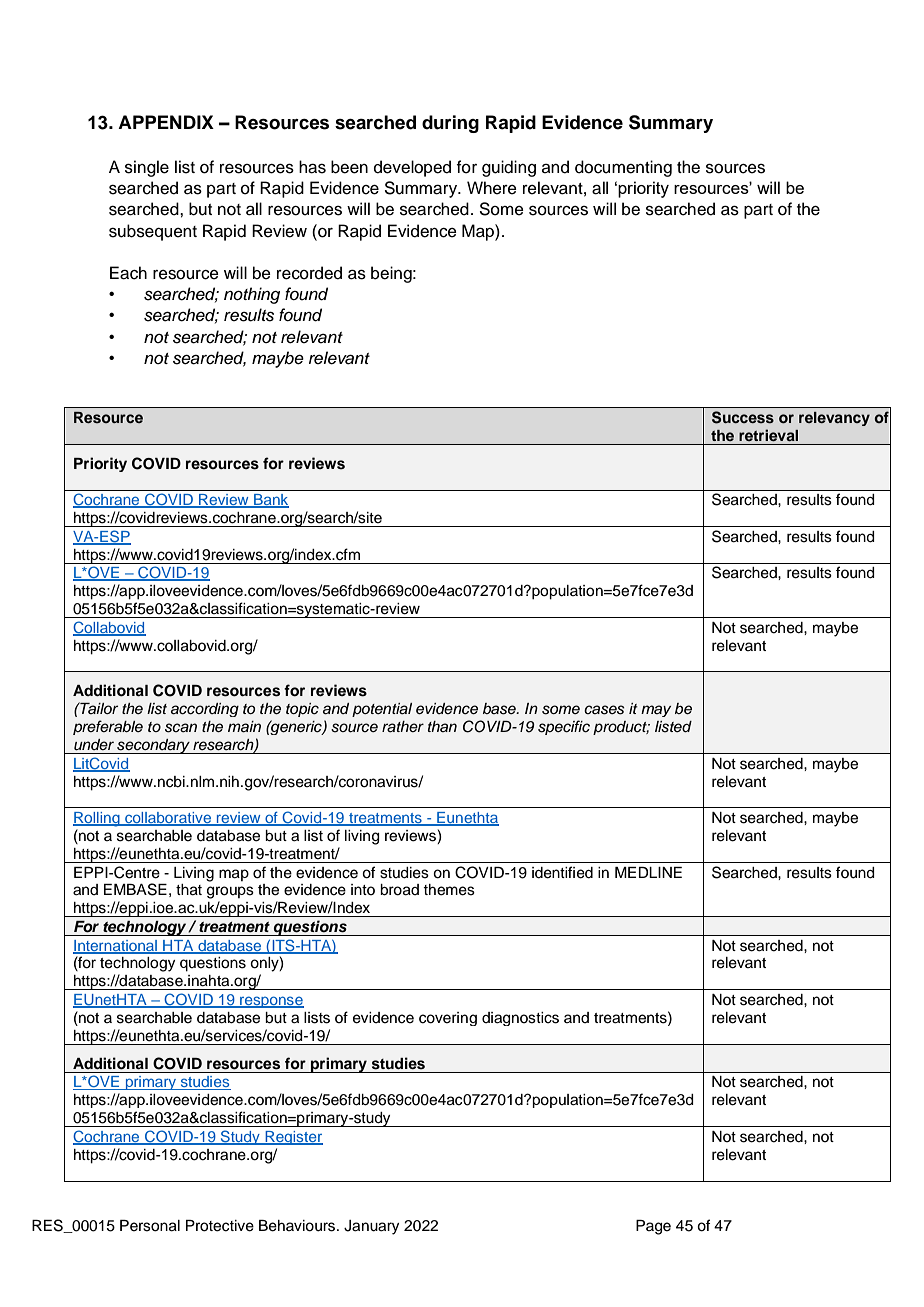 The width and height of the page is (924, 1307). I want to click on documenting, so click(623, 168).
